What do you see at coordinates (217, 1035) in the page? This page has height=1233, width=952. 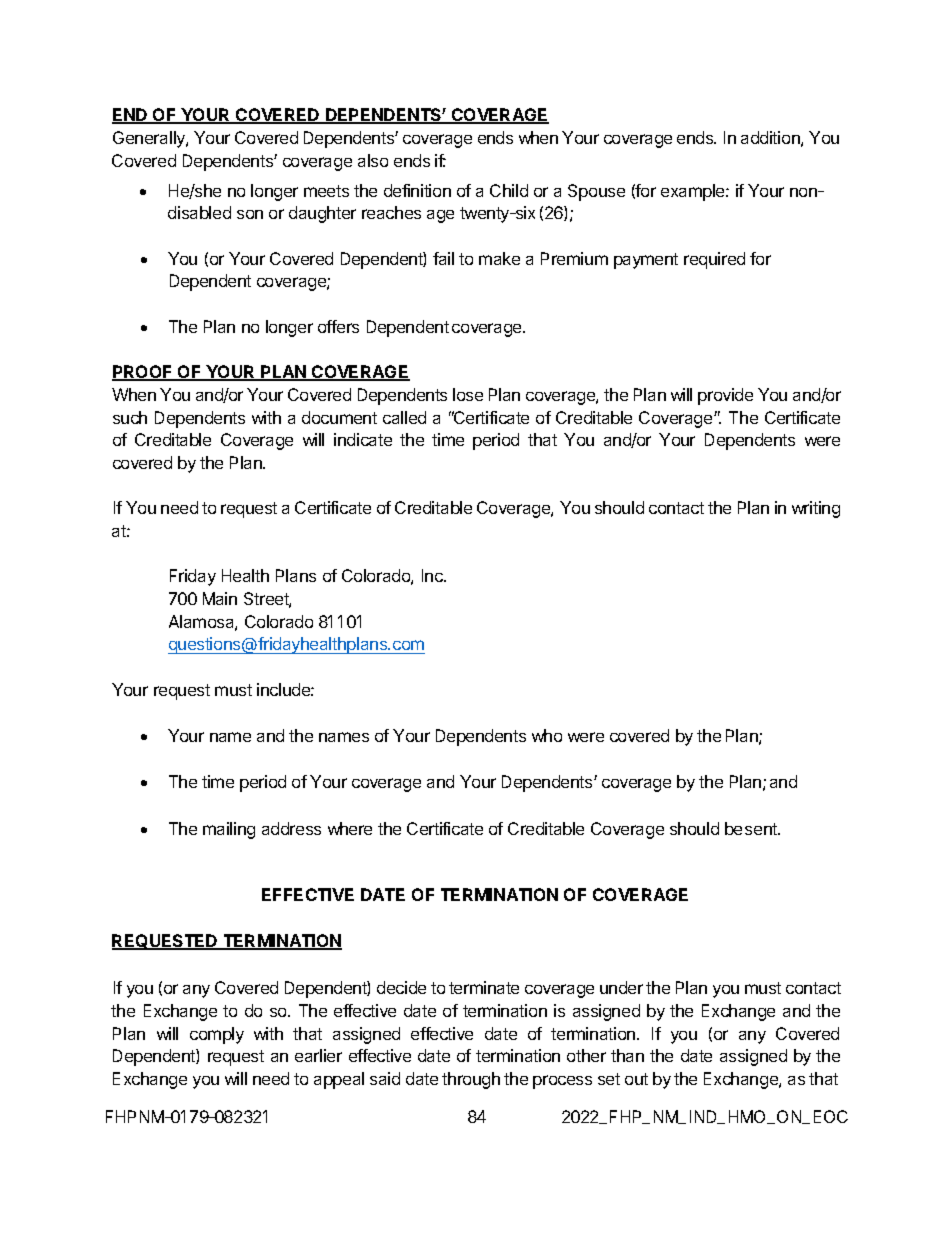 I see `comply` at bounding box center [217, 1035].
